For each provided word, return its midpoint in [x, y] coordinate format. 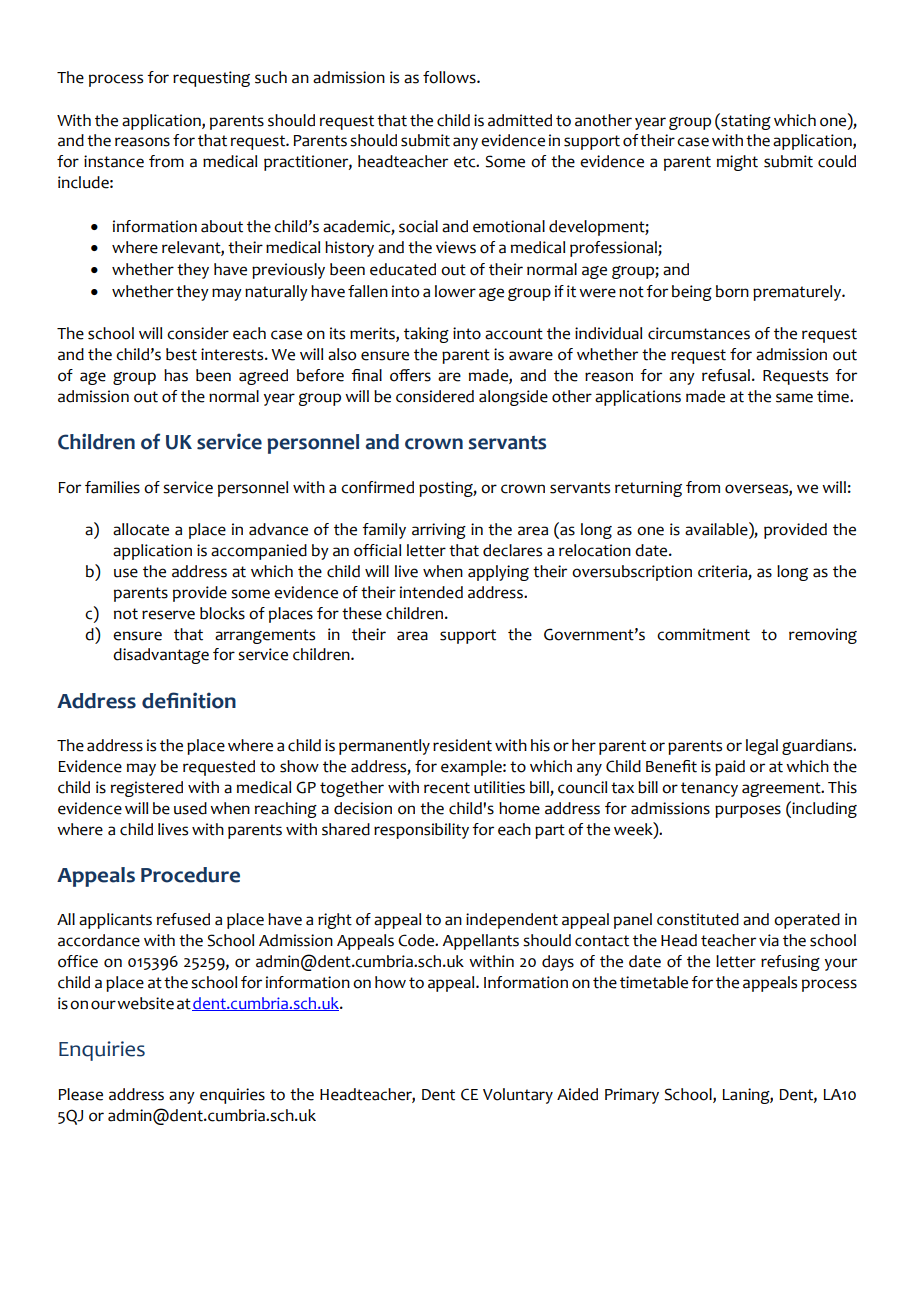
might [737, 163]
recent [447, 788]
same [794, 398]
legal [762, 747]
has [176, 375]
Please [81, 1094]
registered [147, 789]
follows [450, 77]
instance [114, 161]
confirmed [377, 487]
